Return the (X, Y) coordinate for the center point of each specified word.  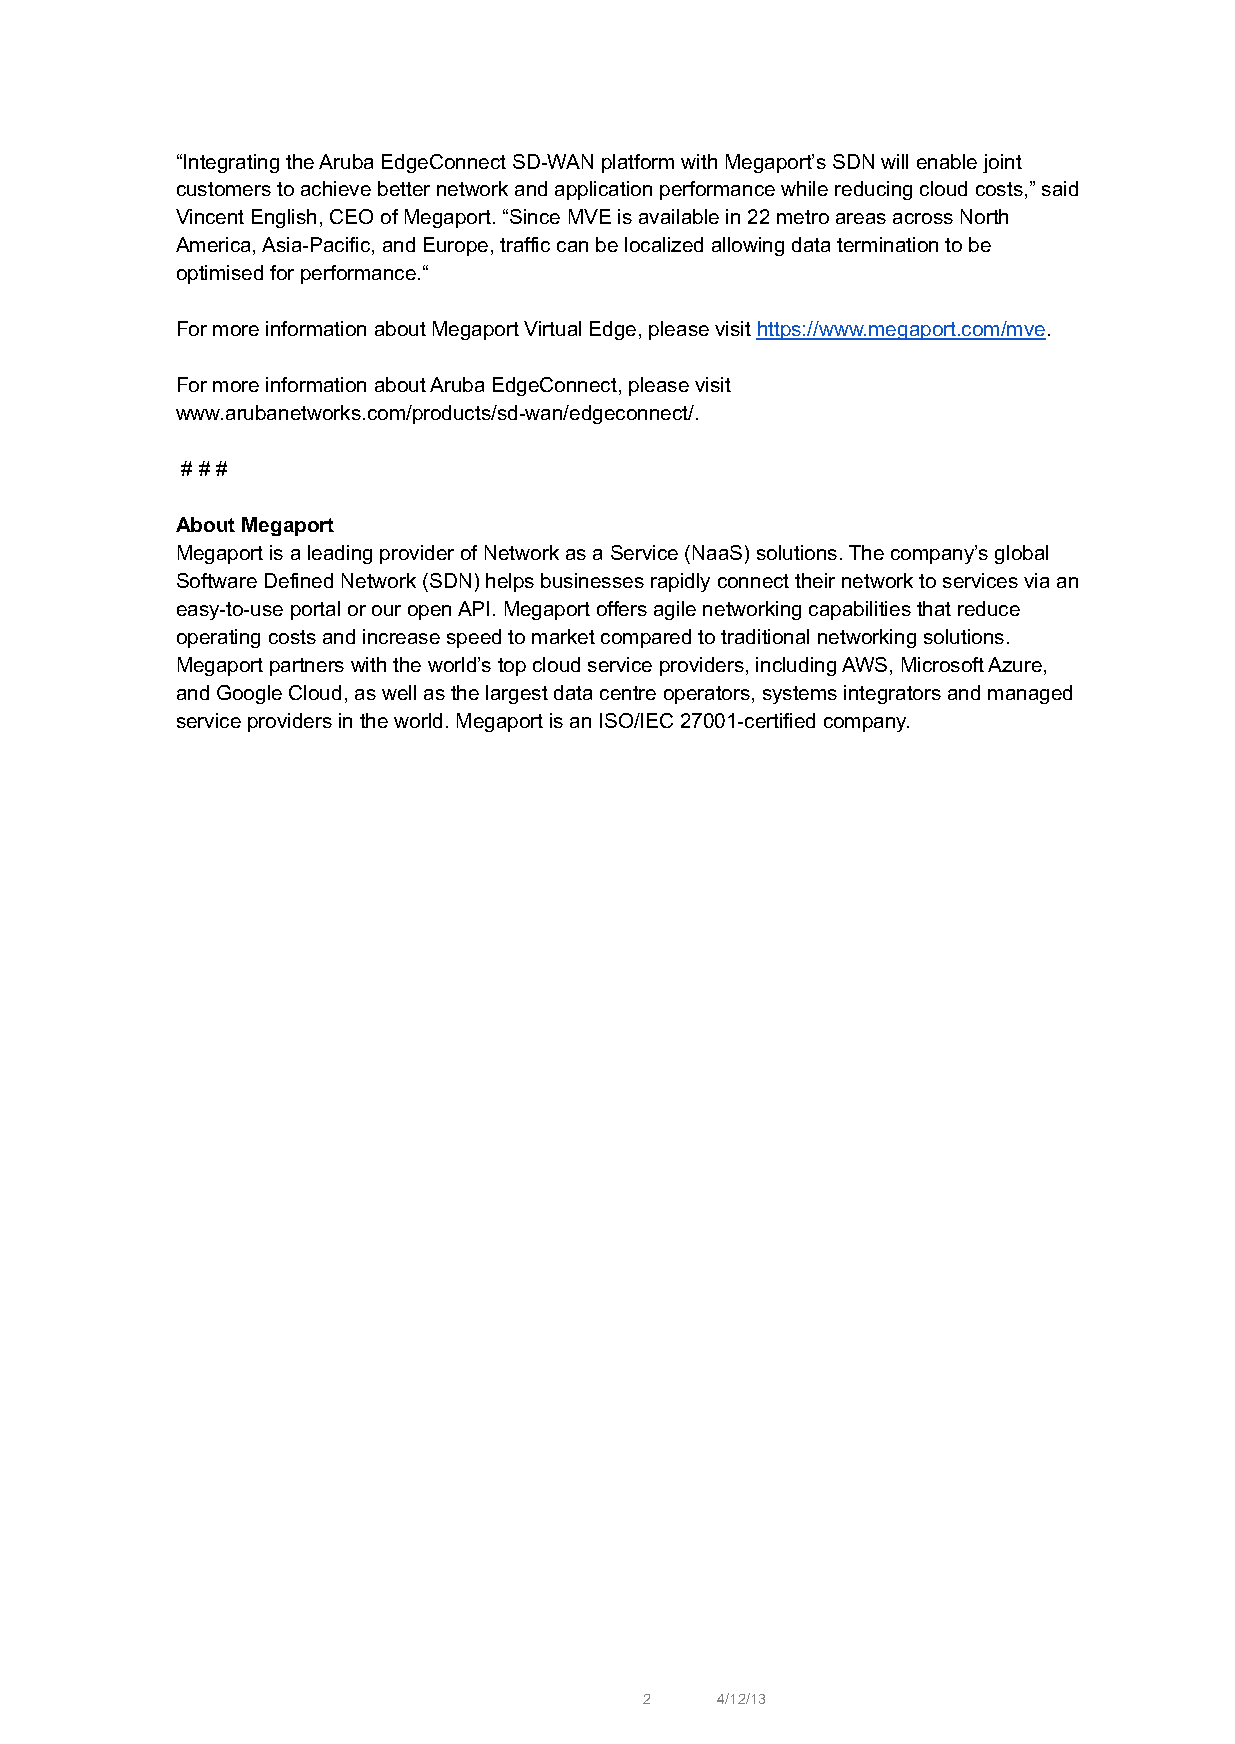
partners (307, 667)
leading (340, 554)
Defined (299, 580)
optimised (220, 274)
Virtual (552, 328)
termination (887, 244)
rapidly (680, 582)
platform (638, 163)
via (1036, 580)
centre (628, 693)
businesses (592, 580)
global (1021, 554)
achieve (336, 188)
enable (947, 161)
